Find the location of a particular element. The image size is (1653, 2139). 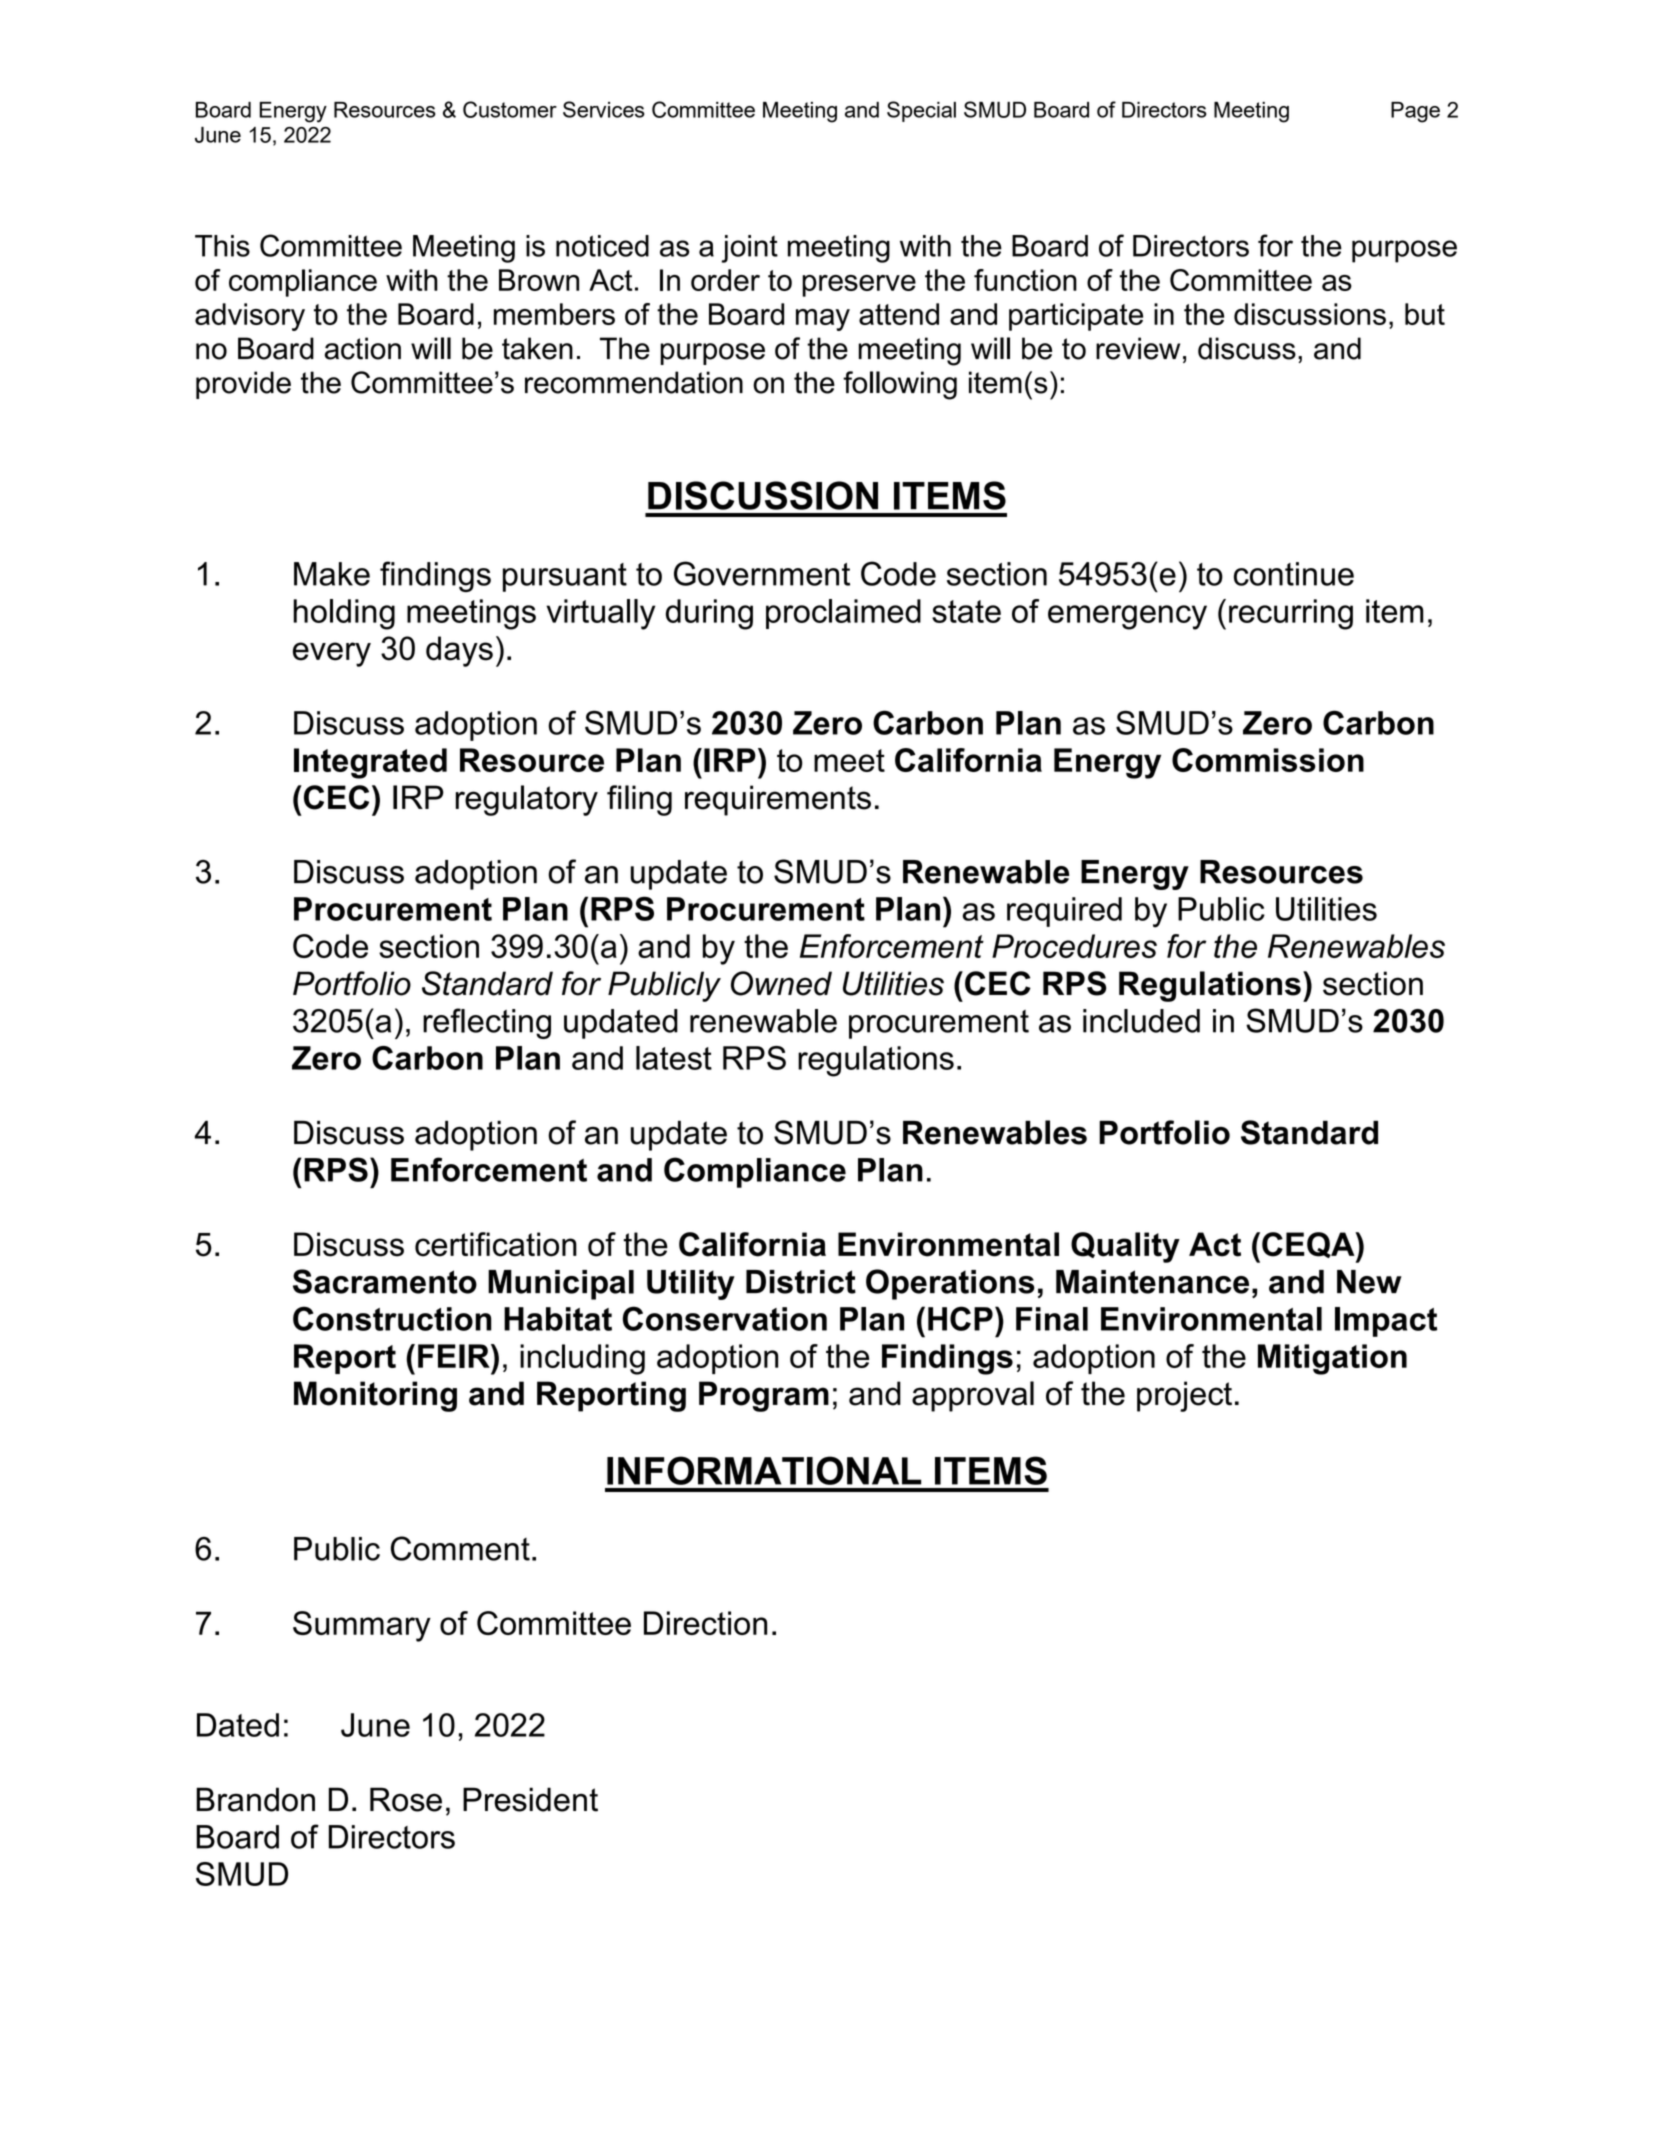

Customer is located at coordinates (510, 109).
